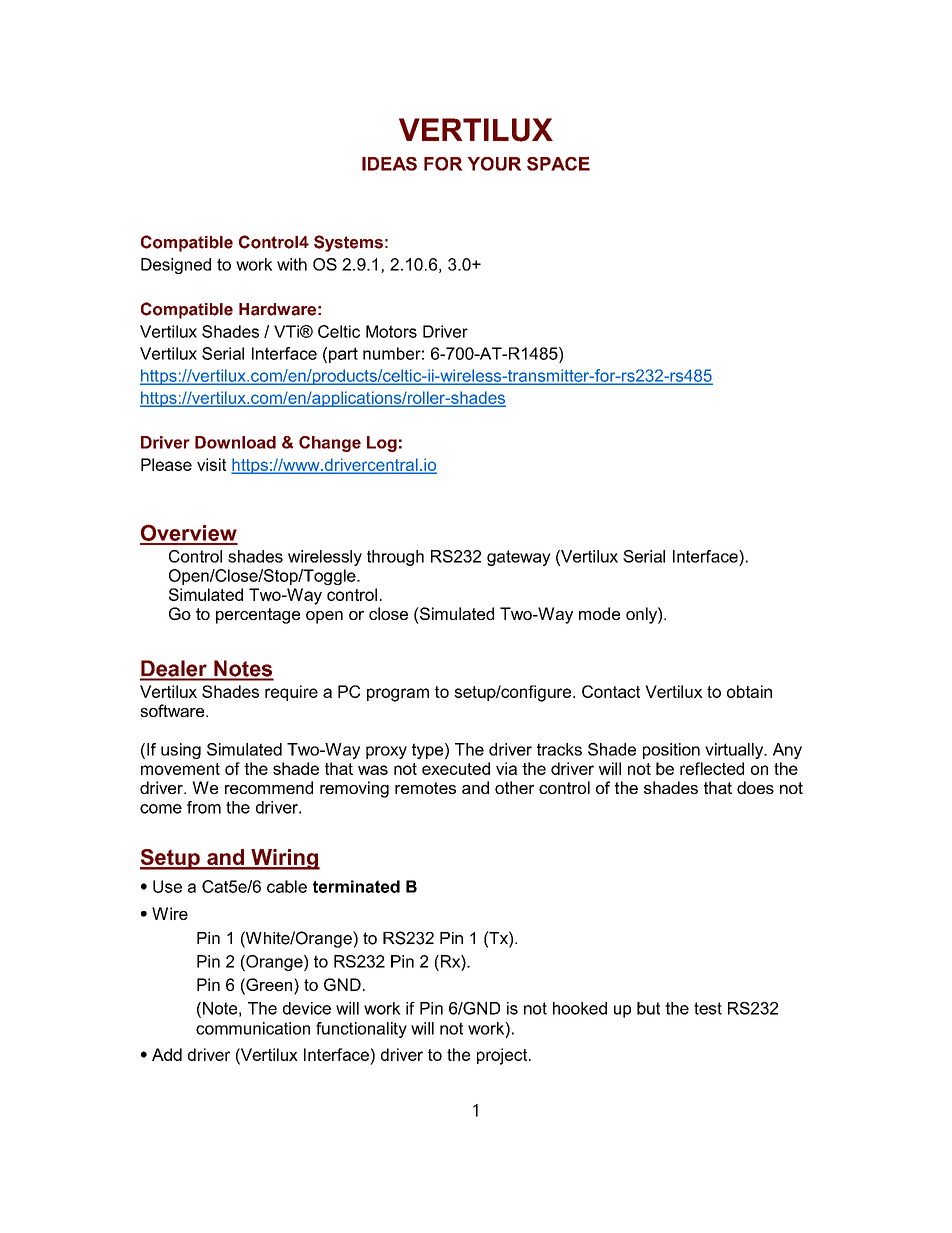 The width and height of the screenshot is (952, 1233). Describe the element at coordinates (735, 751) in the screenshot. I see `virtually` at that location.
